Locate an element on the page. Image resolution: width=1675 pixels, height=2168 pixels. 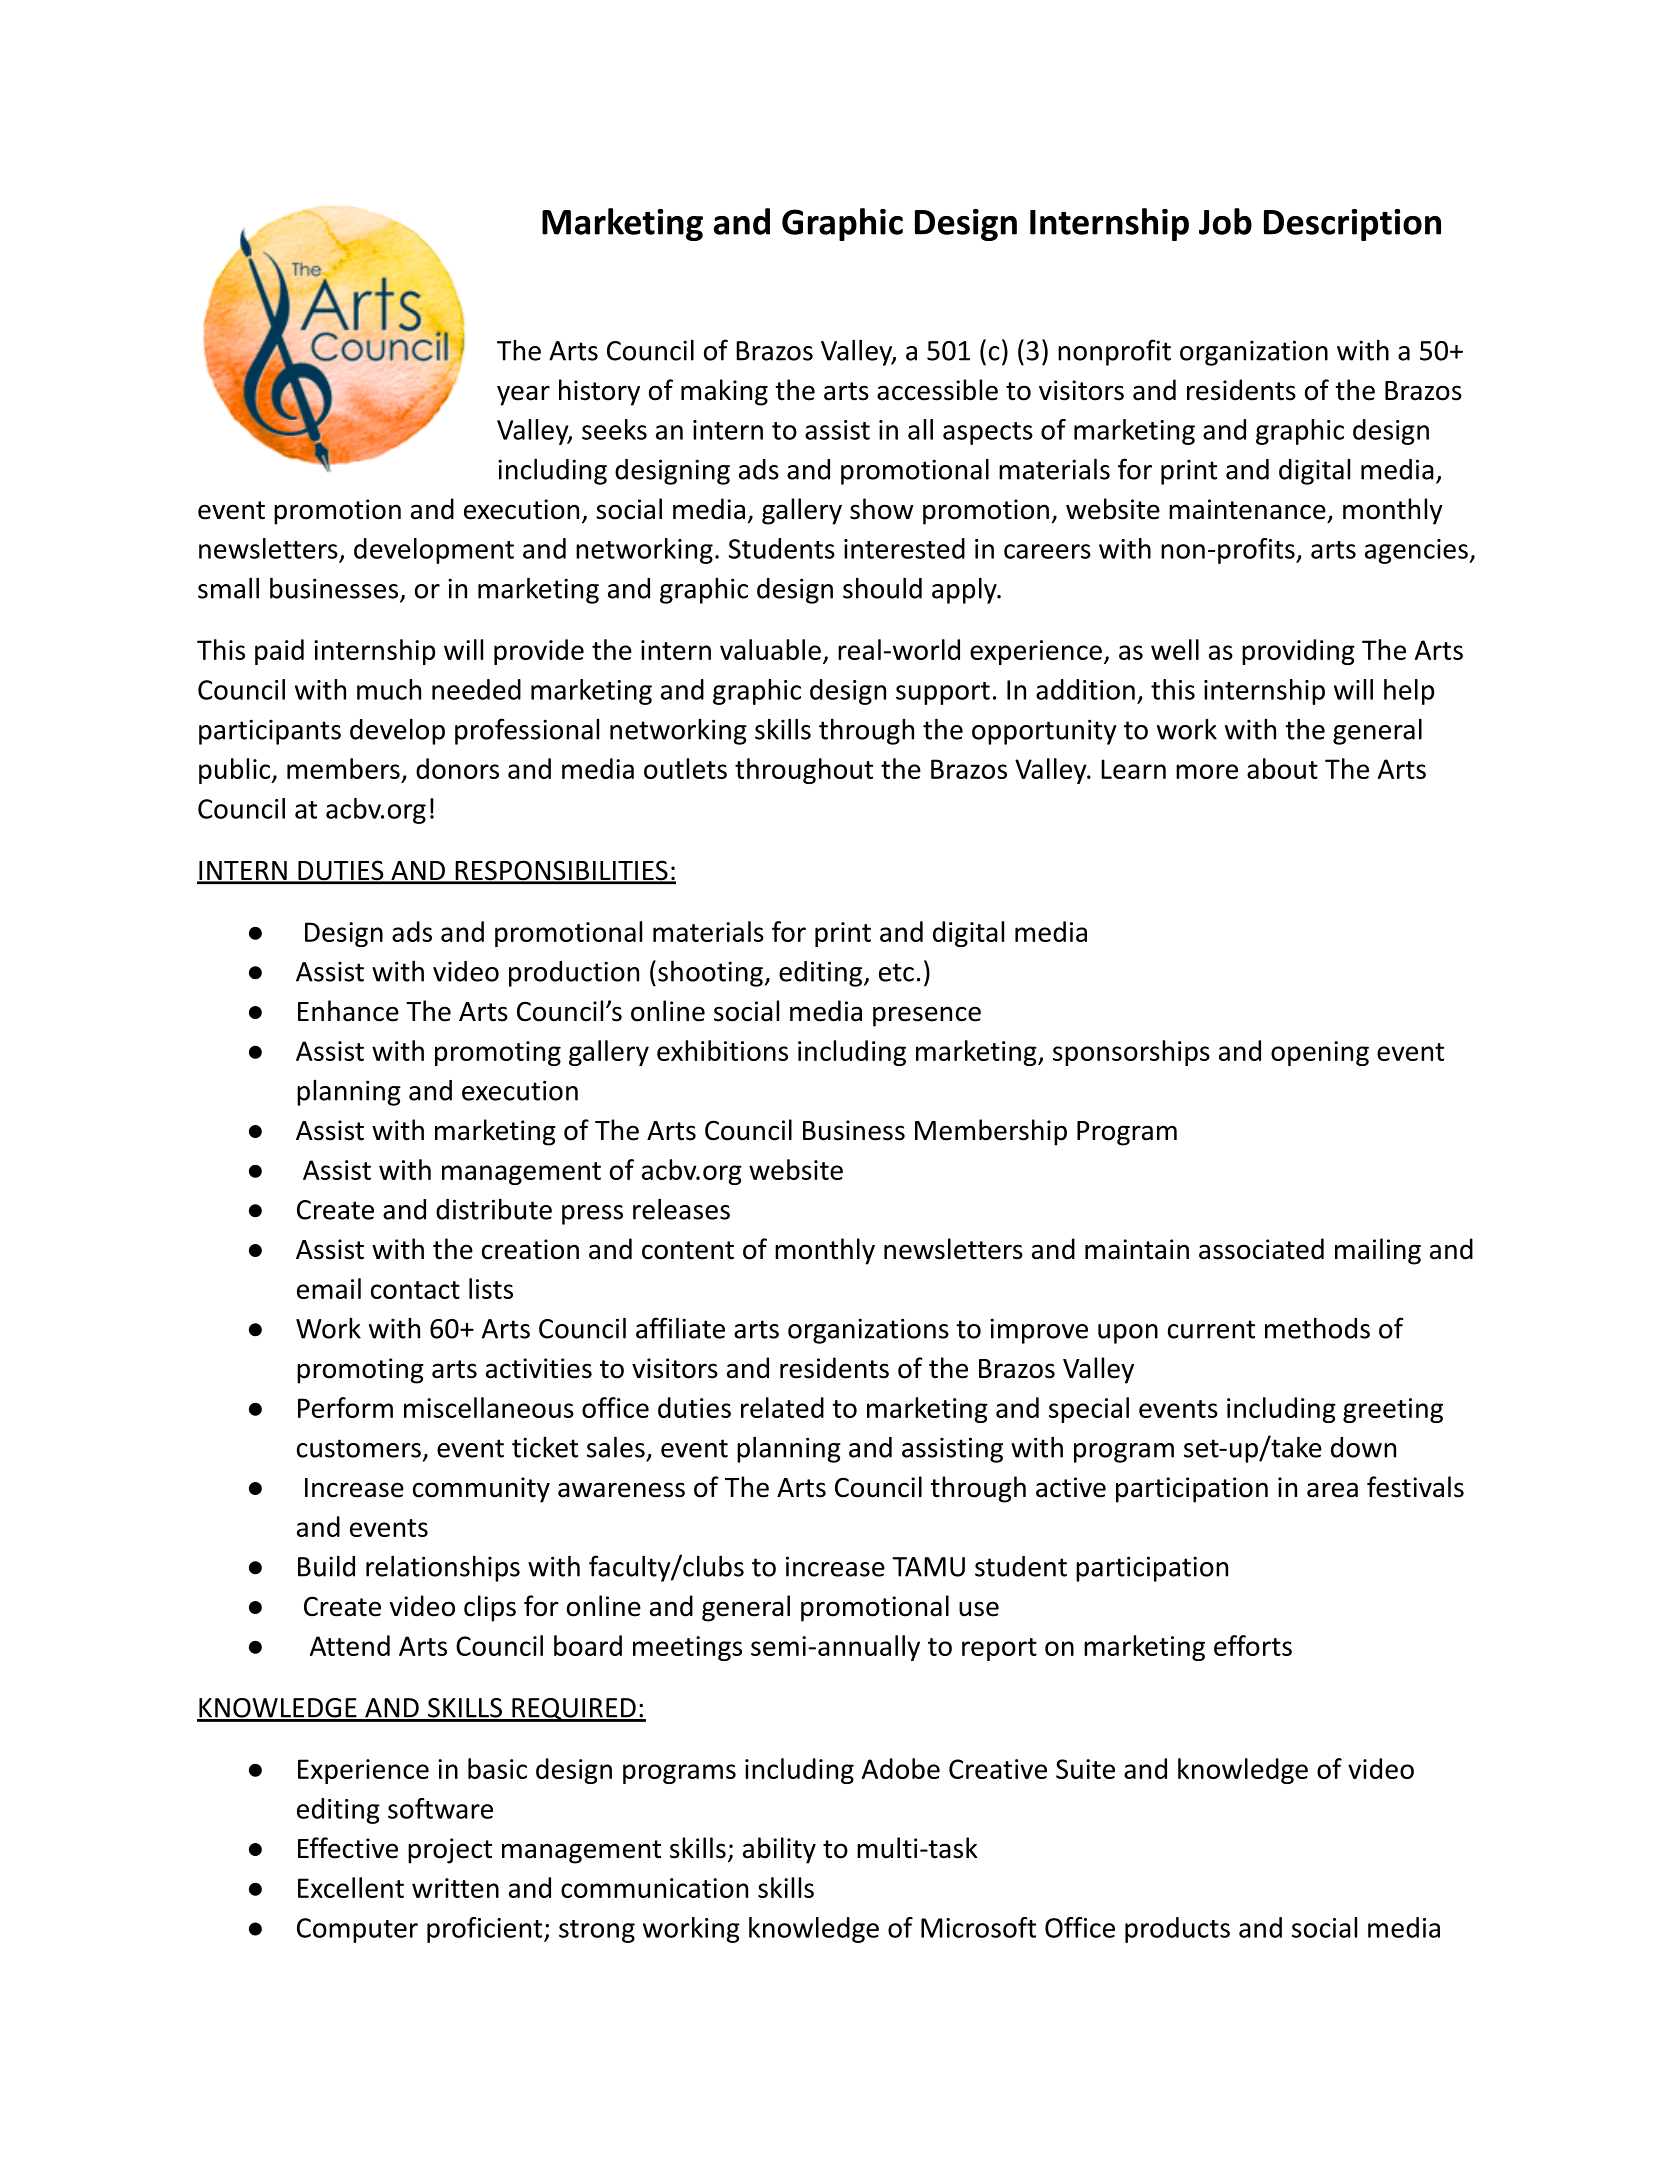
email is located at coordinates (329, 1288).
